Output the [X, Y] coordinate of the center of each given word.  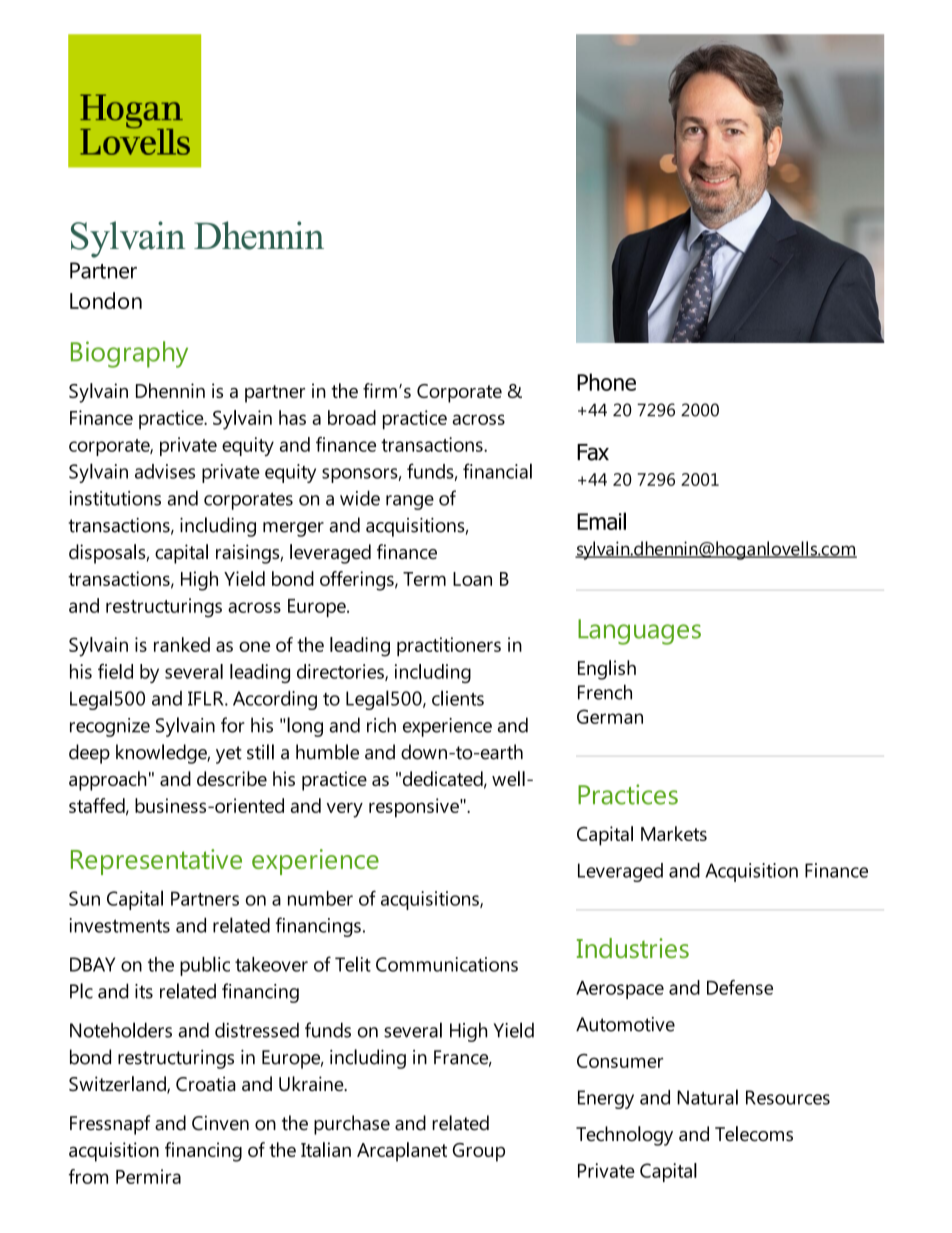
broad [352, 417]
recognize [110, 727]
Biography [129, 354]
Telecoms [754, 1134]
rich [381, 725]
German [610, 716]
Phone [606, 382]
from [88, 1176]
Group [479, 1152]
